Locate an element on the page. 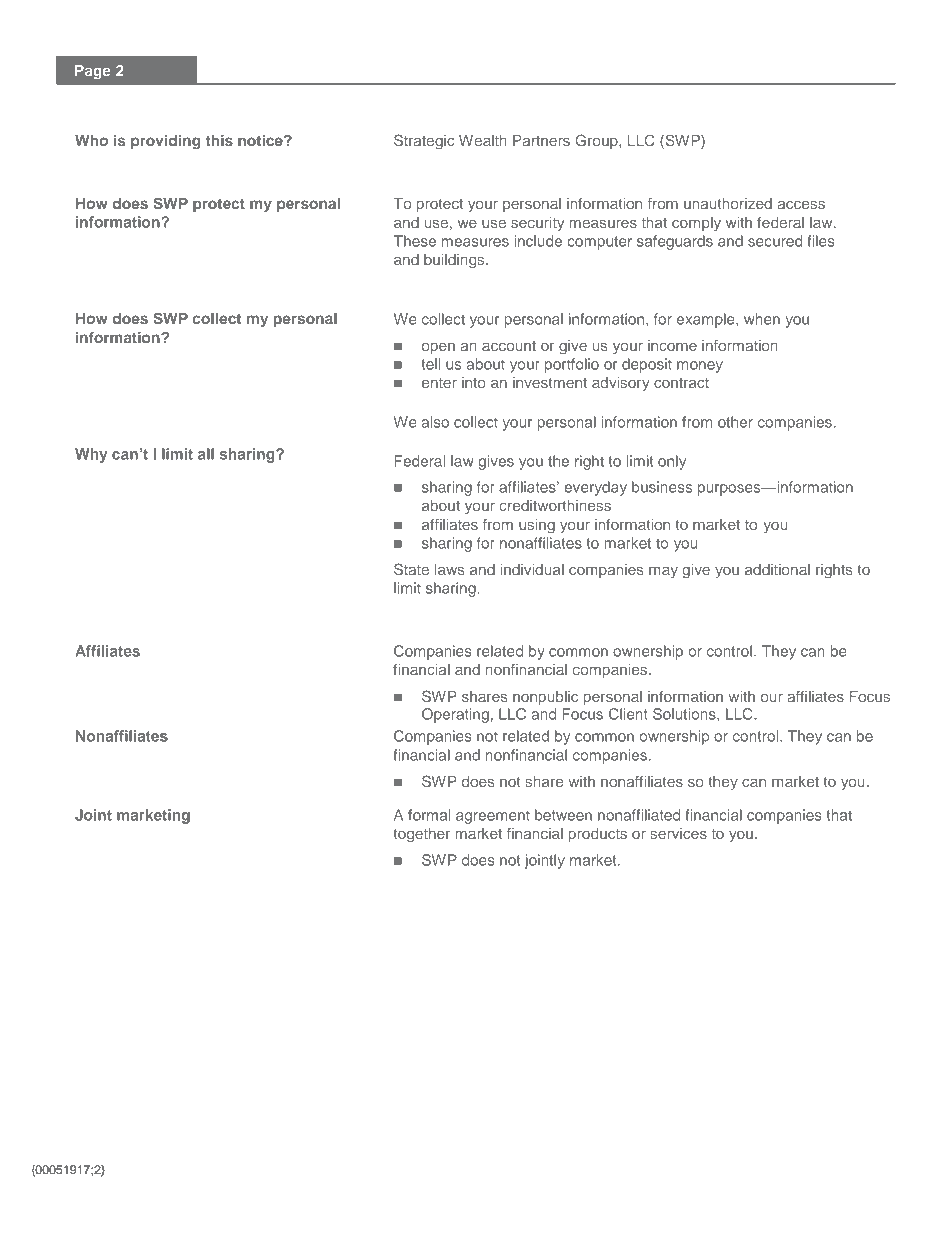 This page has height=1233, width=952. Solutions is located at coordinates (685, 714).
